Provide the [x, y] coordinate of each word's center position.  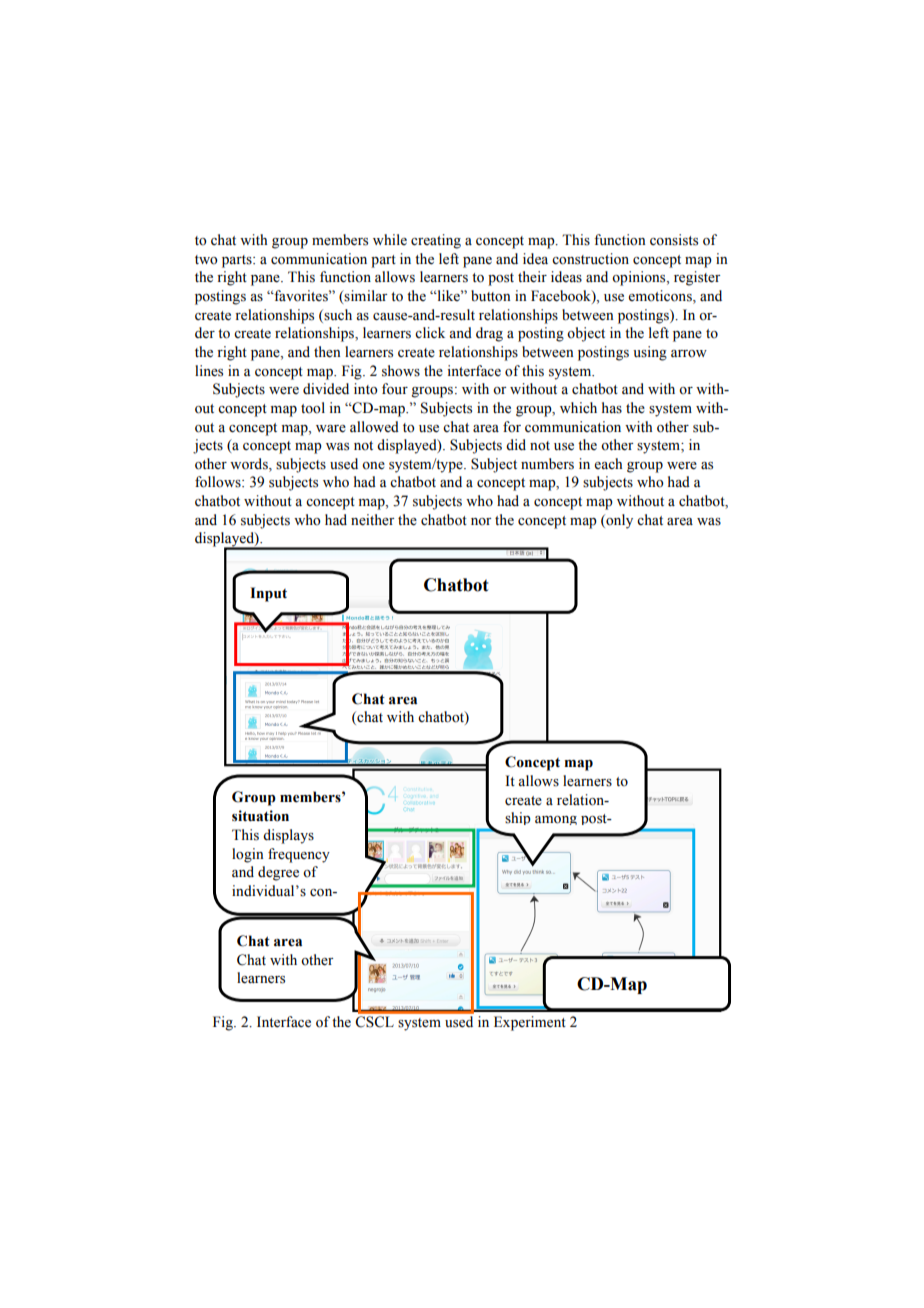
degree [278, 873]
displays [288, 836]
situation [260, 816]
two [206, 260]
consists [674, 240]
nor [481, 522]
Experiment [530, 1023]
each [608, 463]
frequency [299, 855]
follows [219, 482]
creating [436, 241]
